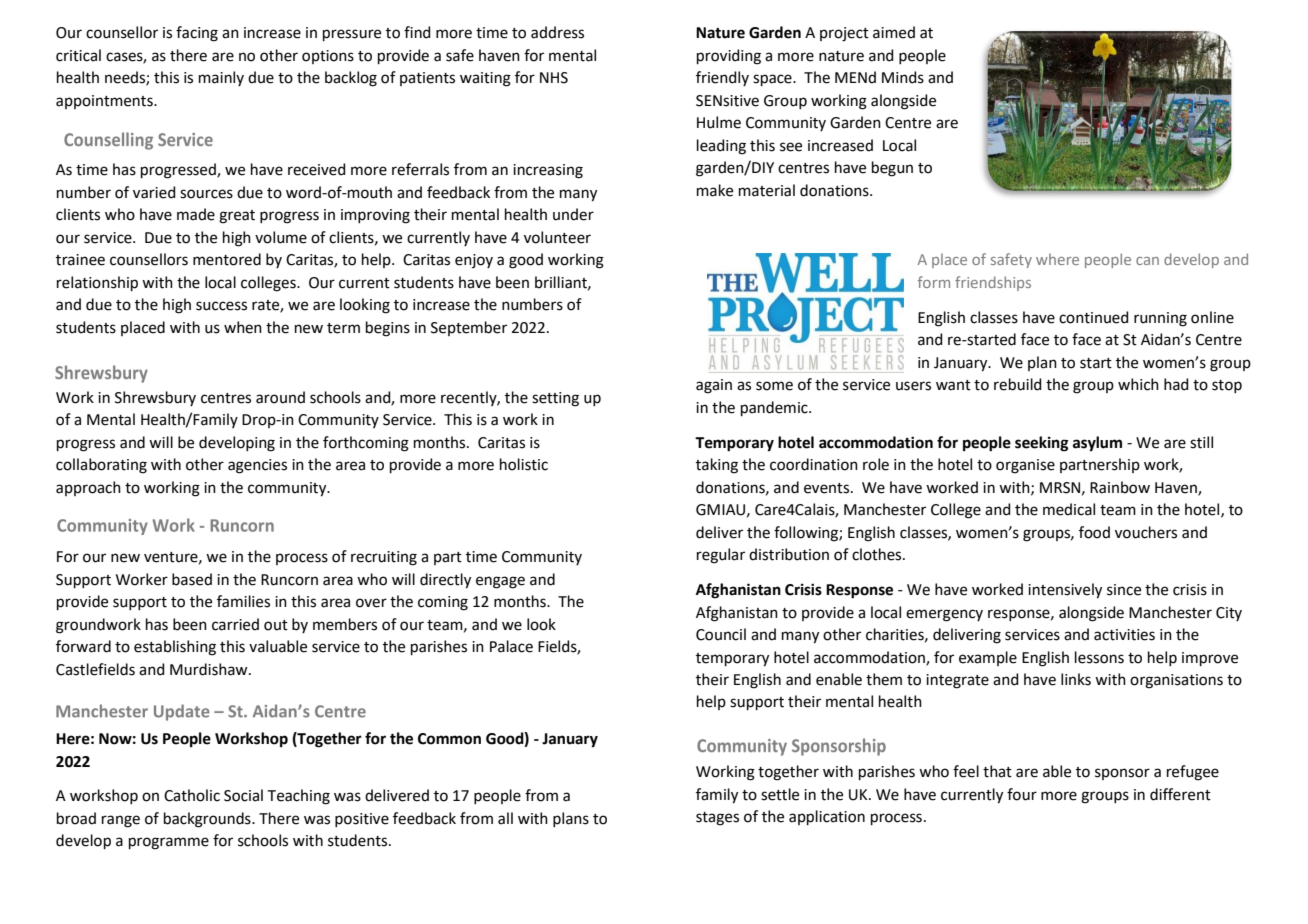  I want to click on Minds, so click(903, 77).
